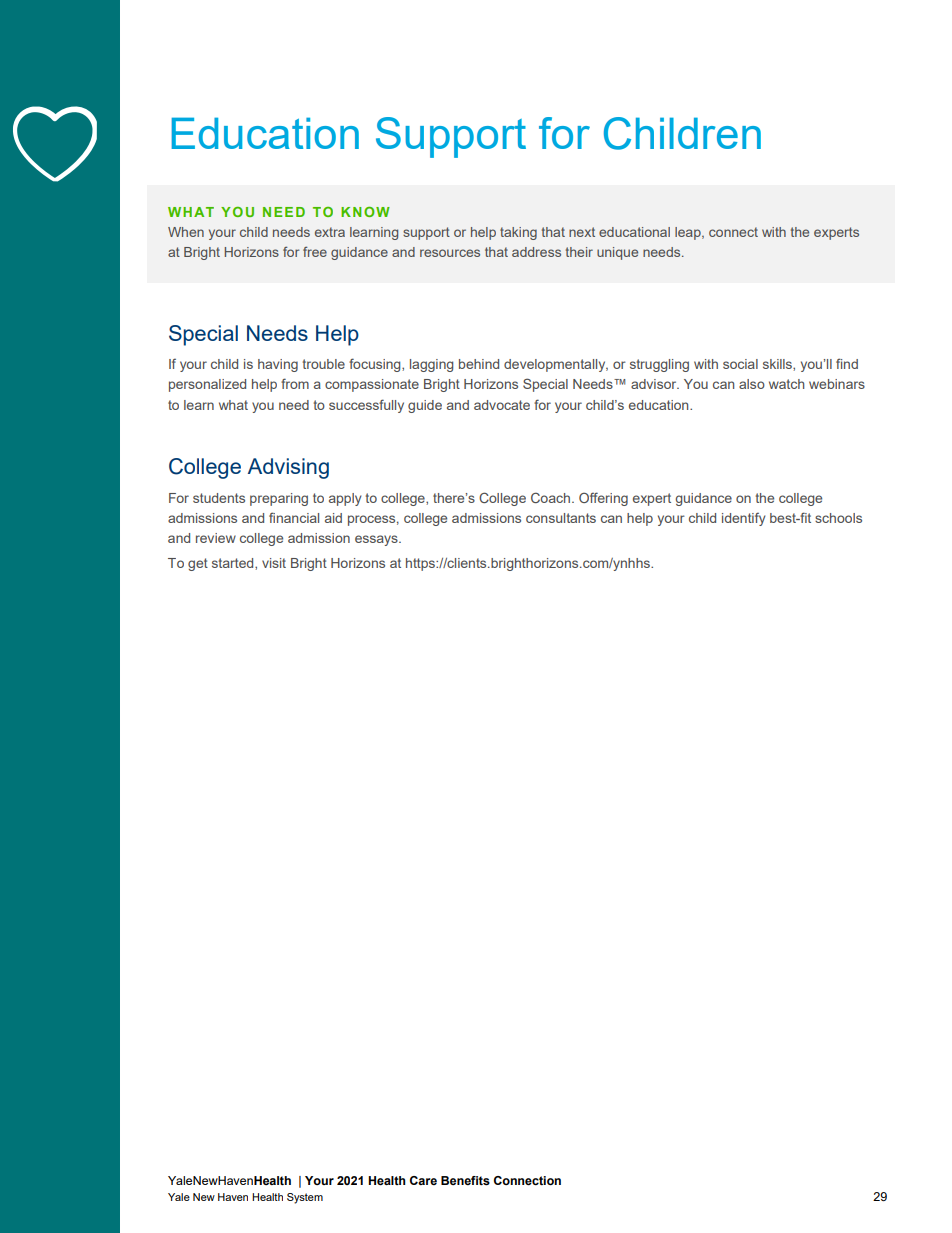 The width and height of the screenshot is (952, 1233). Describe the element at coordinates (305, 1198) in the screenshot. I see `System` at that location.
